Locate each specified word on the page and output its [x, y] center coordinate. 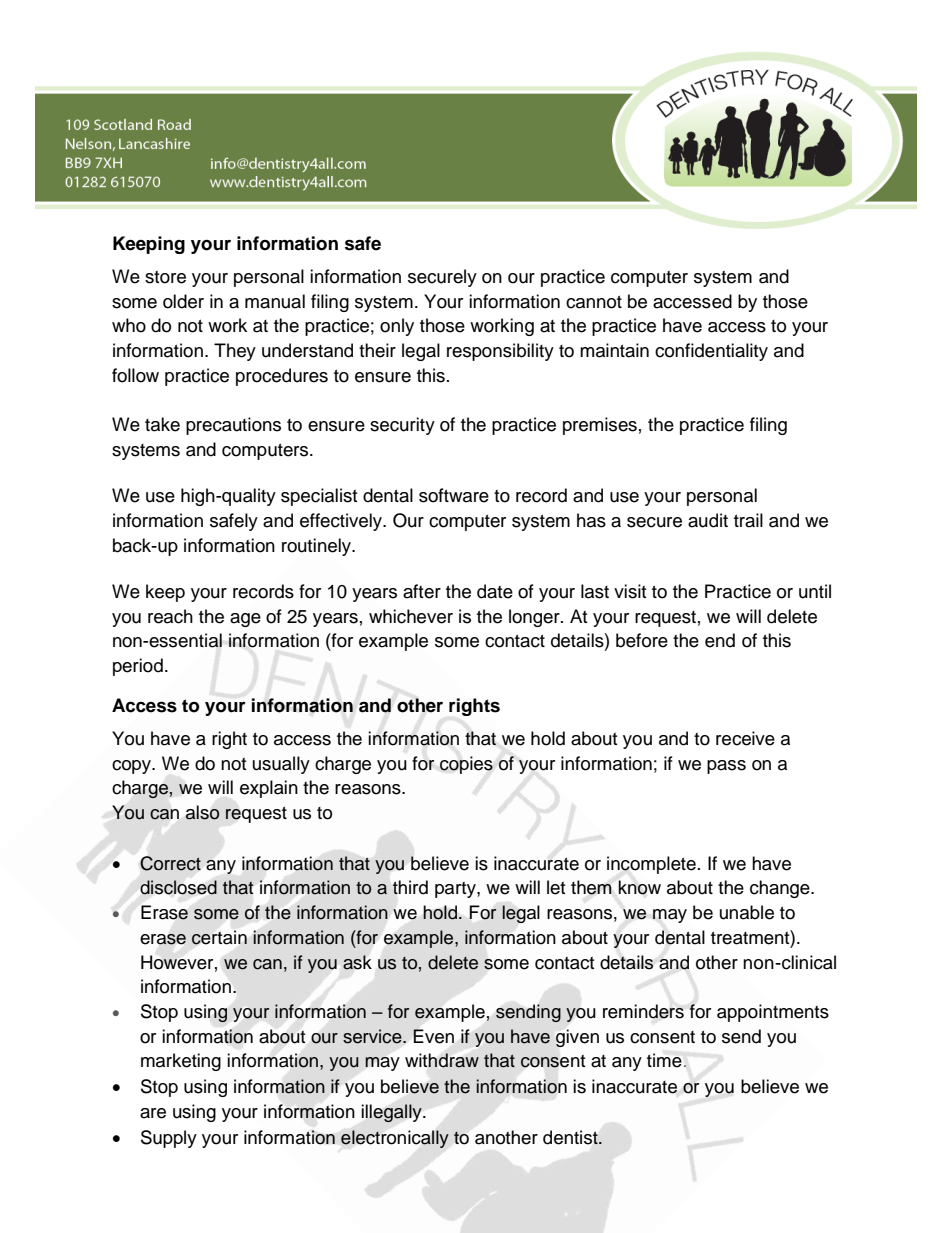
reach [170, 616]
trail [748, 520]
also [202, 812]
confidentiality [711, 352]
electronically [395, 1139]
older [183, 301]
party [456, 890]
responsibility [500, 352]
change [781, 889]
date [495, 591]
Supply [169, 1139]
